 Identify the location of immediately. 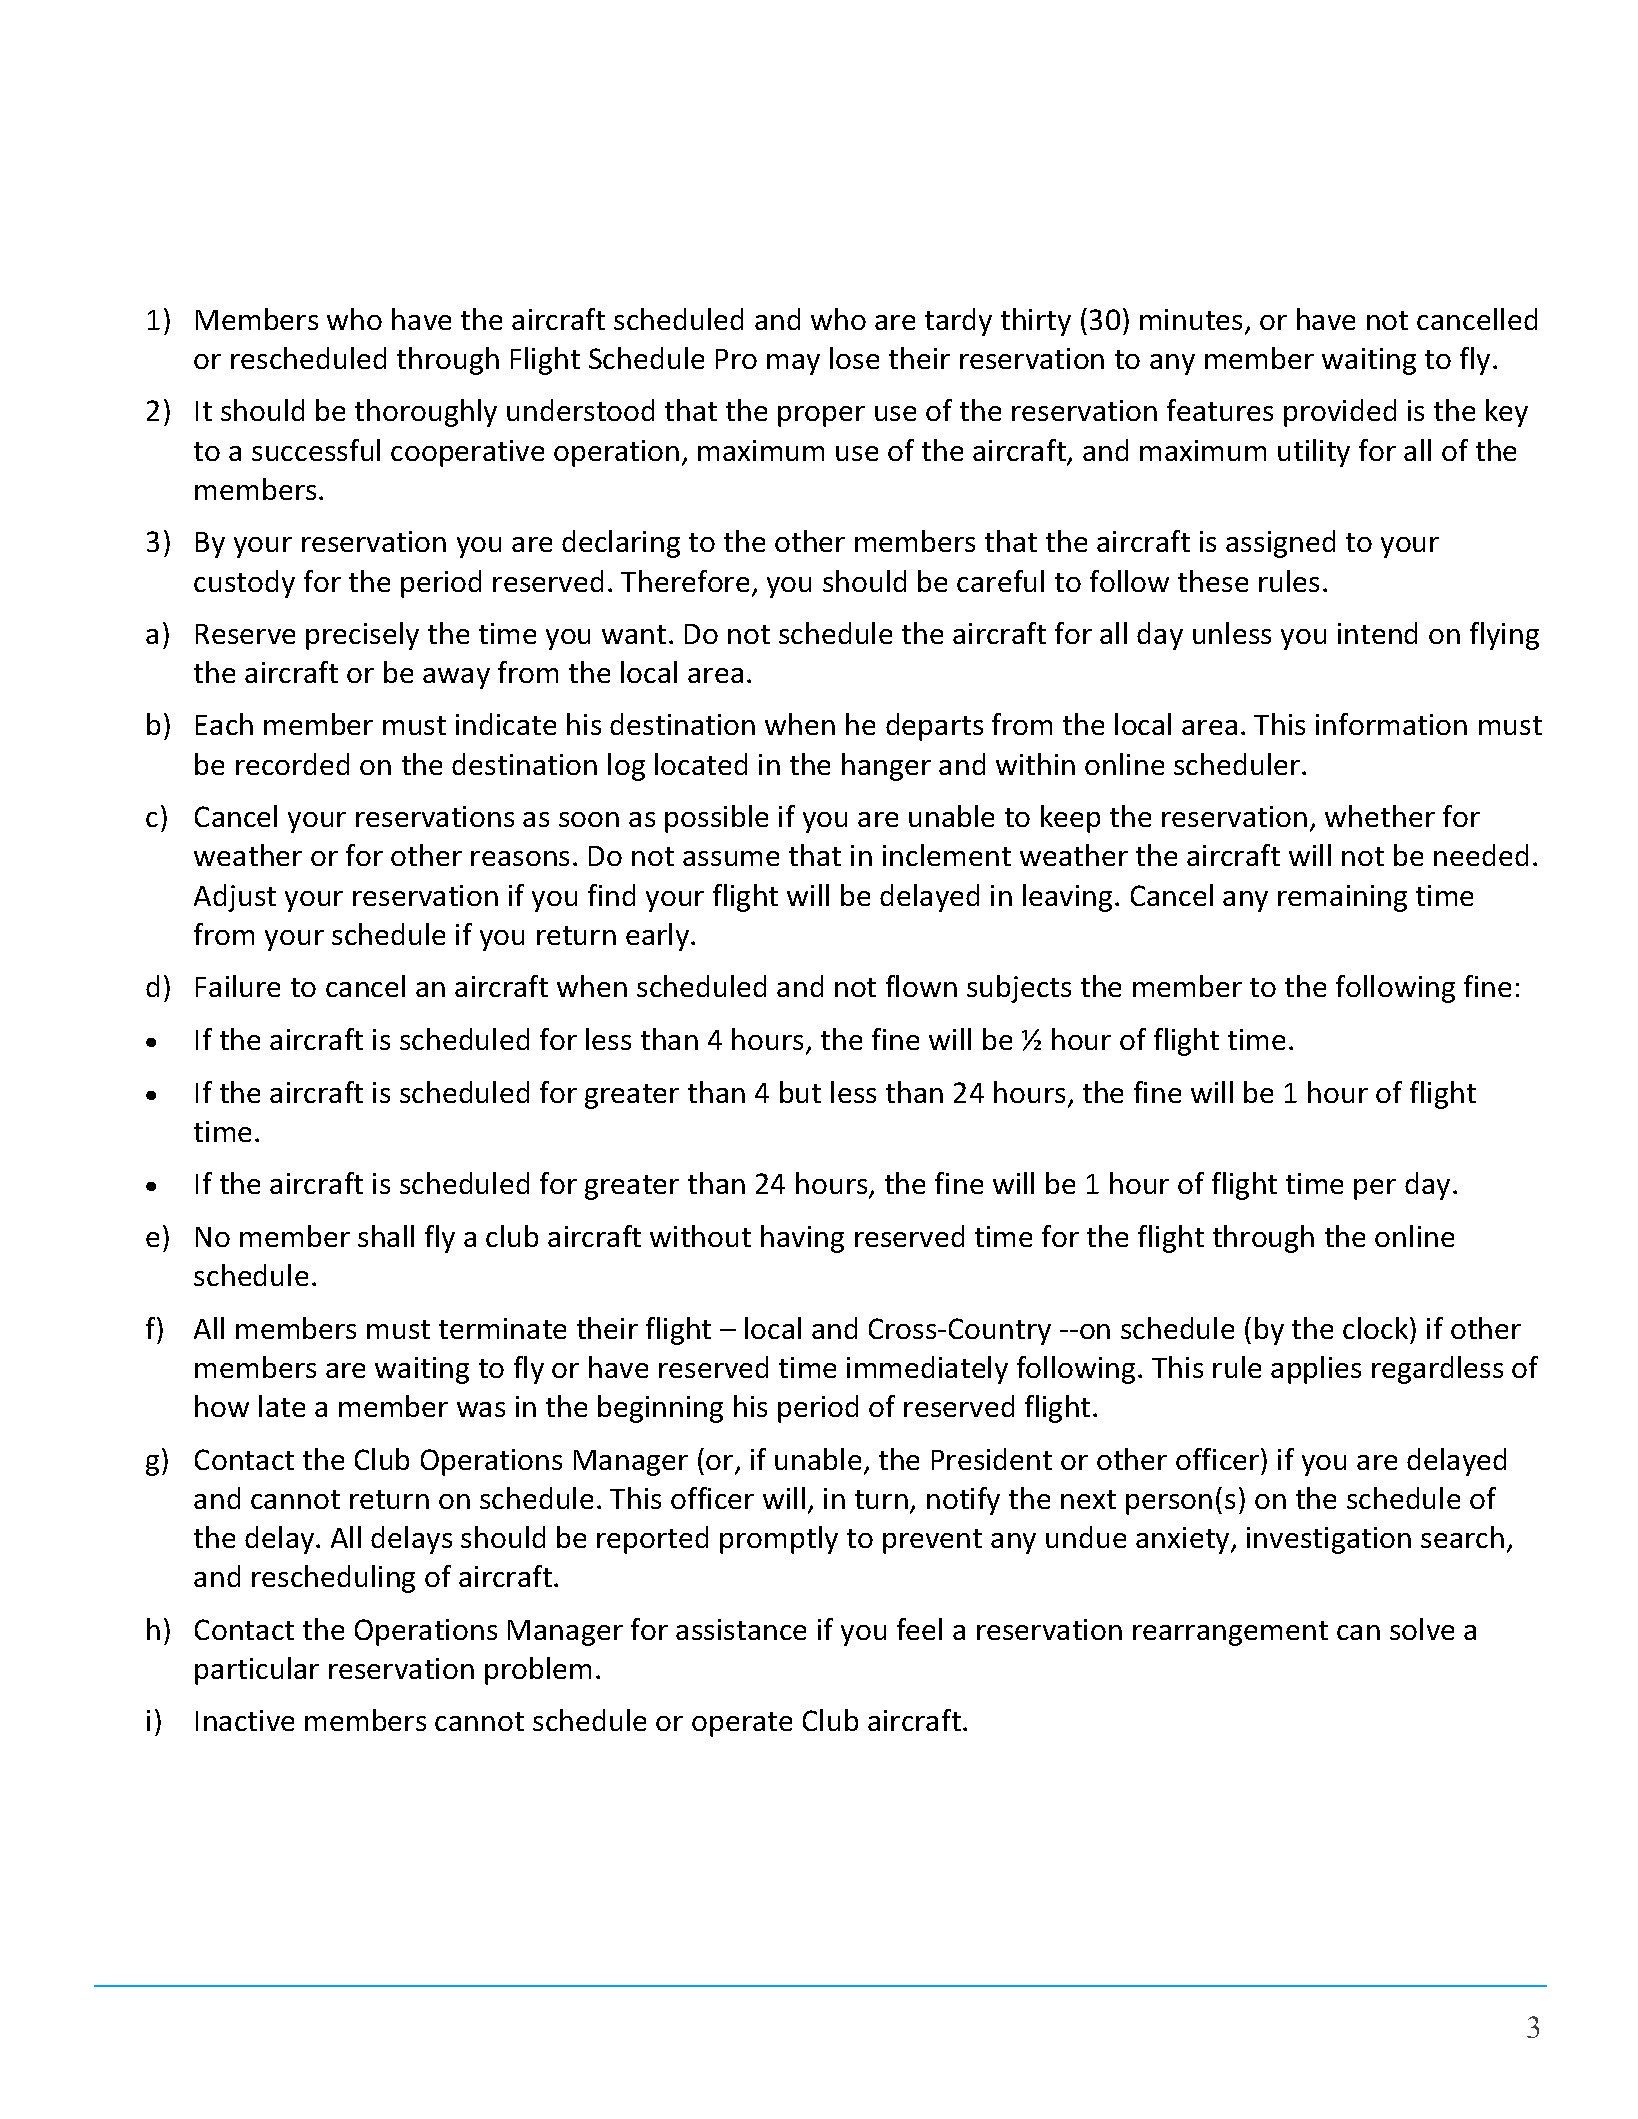
(927, 1370).
